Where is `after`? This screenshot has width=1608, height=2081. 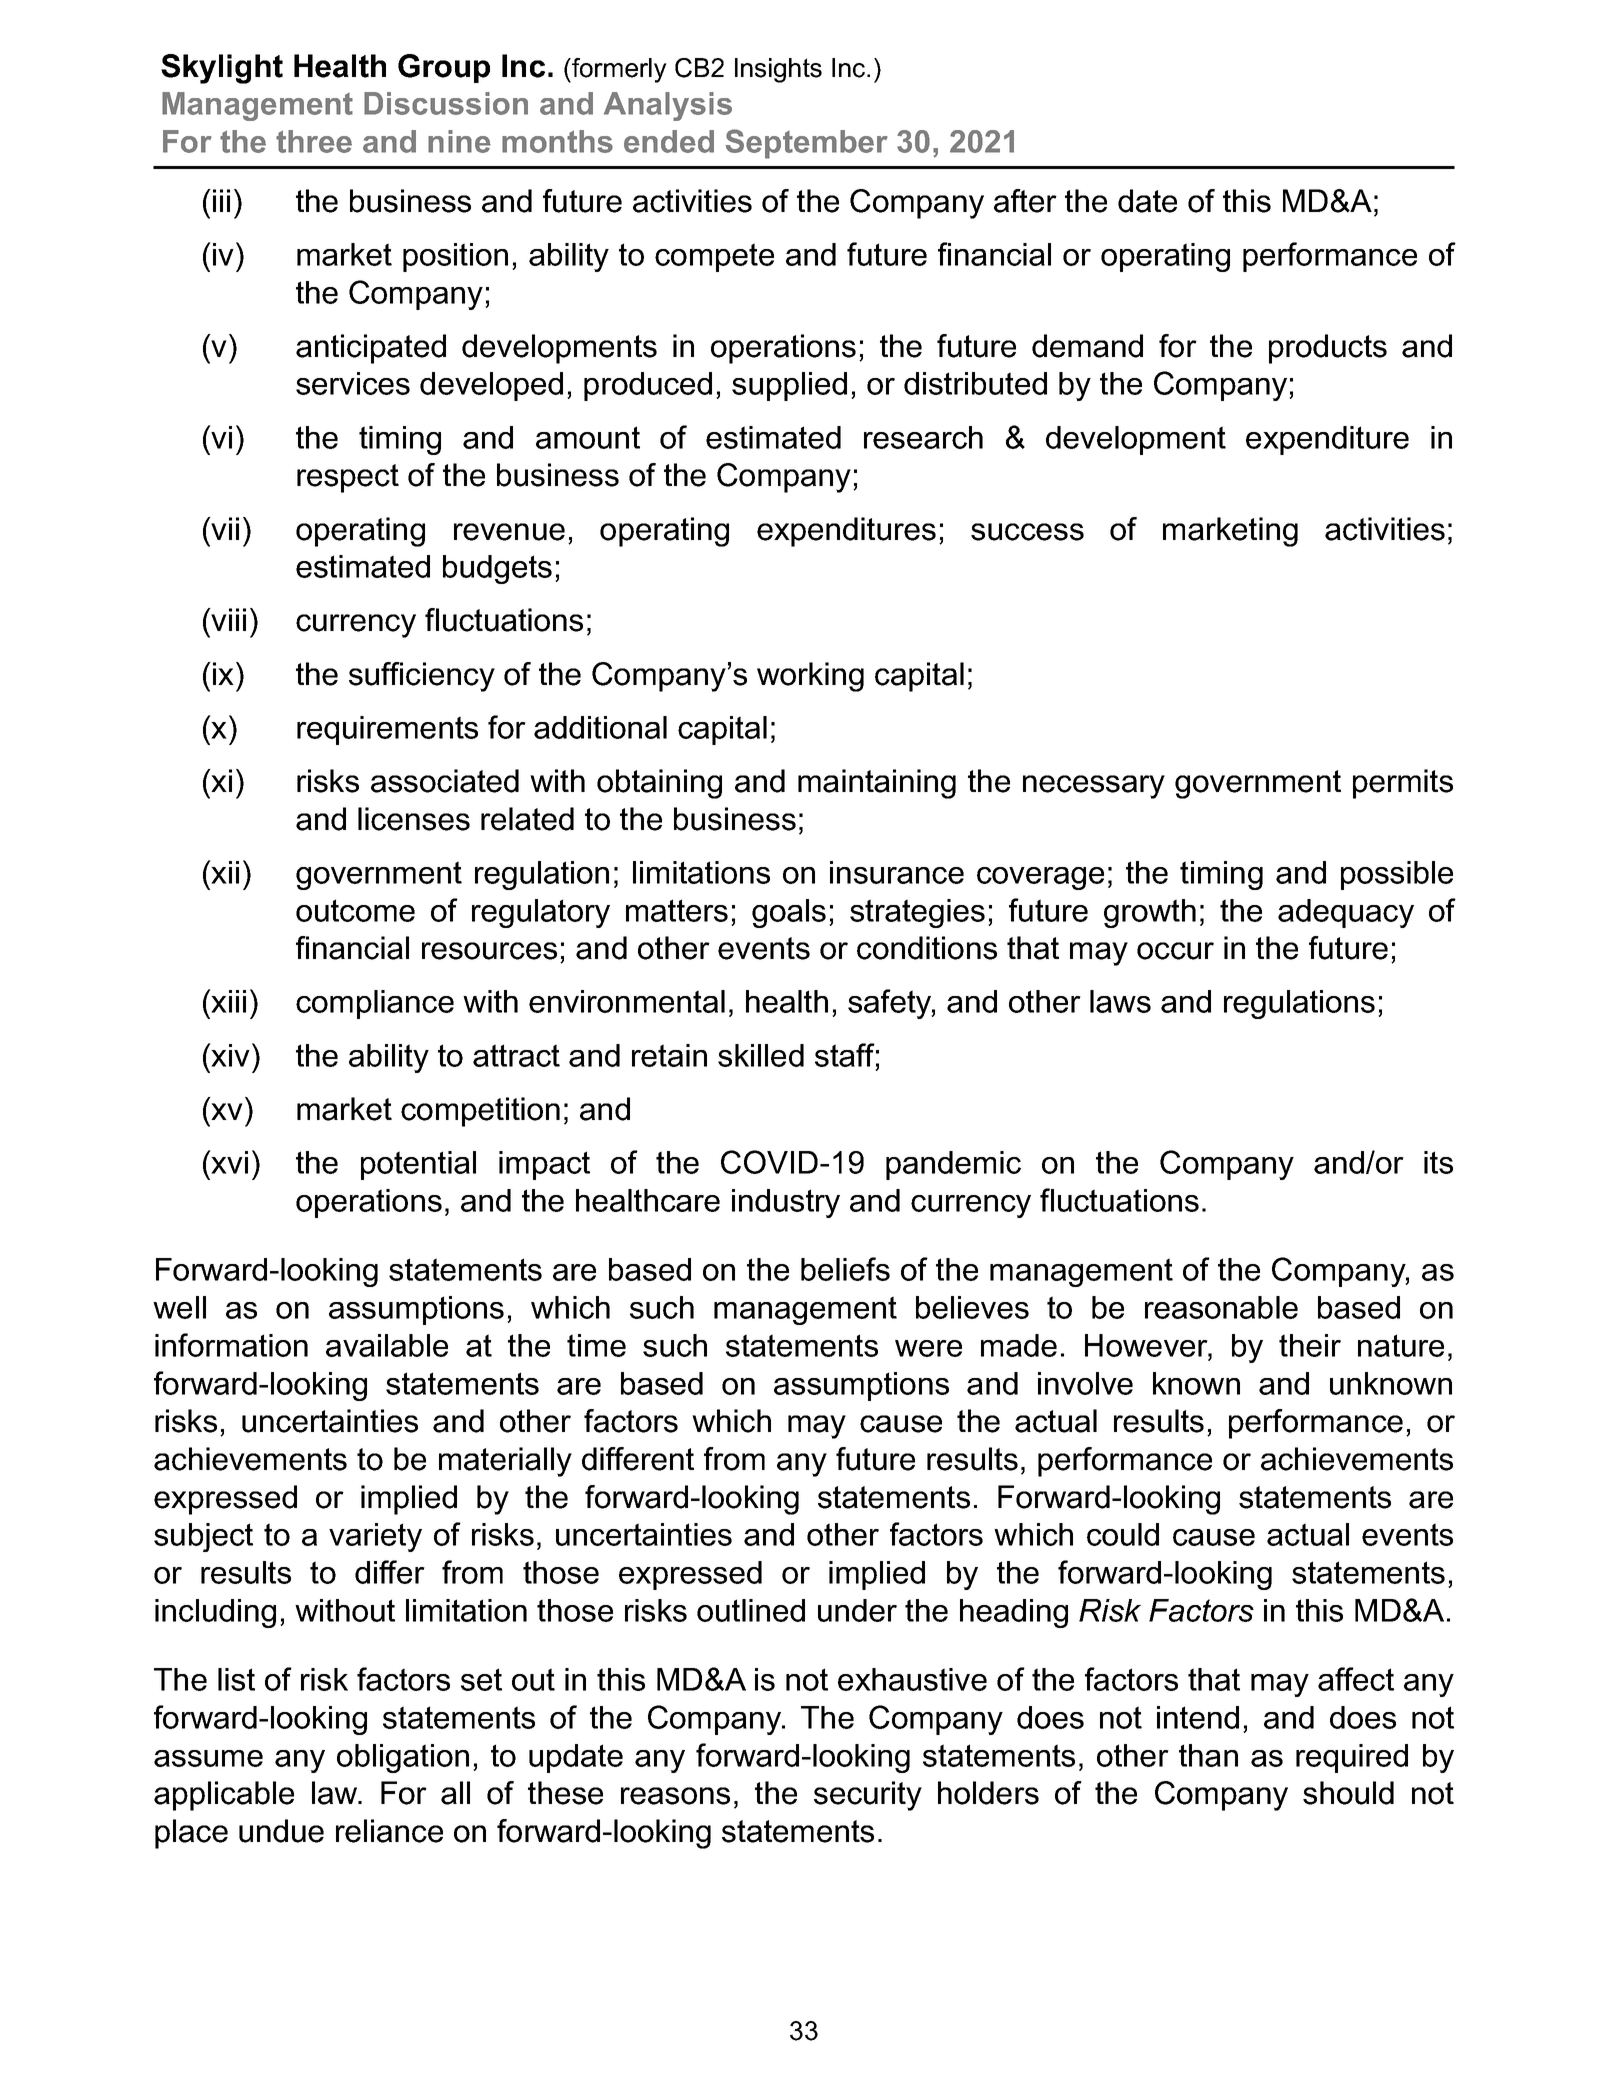 after is located at coordinates (1025, 201).
